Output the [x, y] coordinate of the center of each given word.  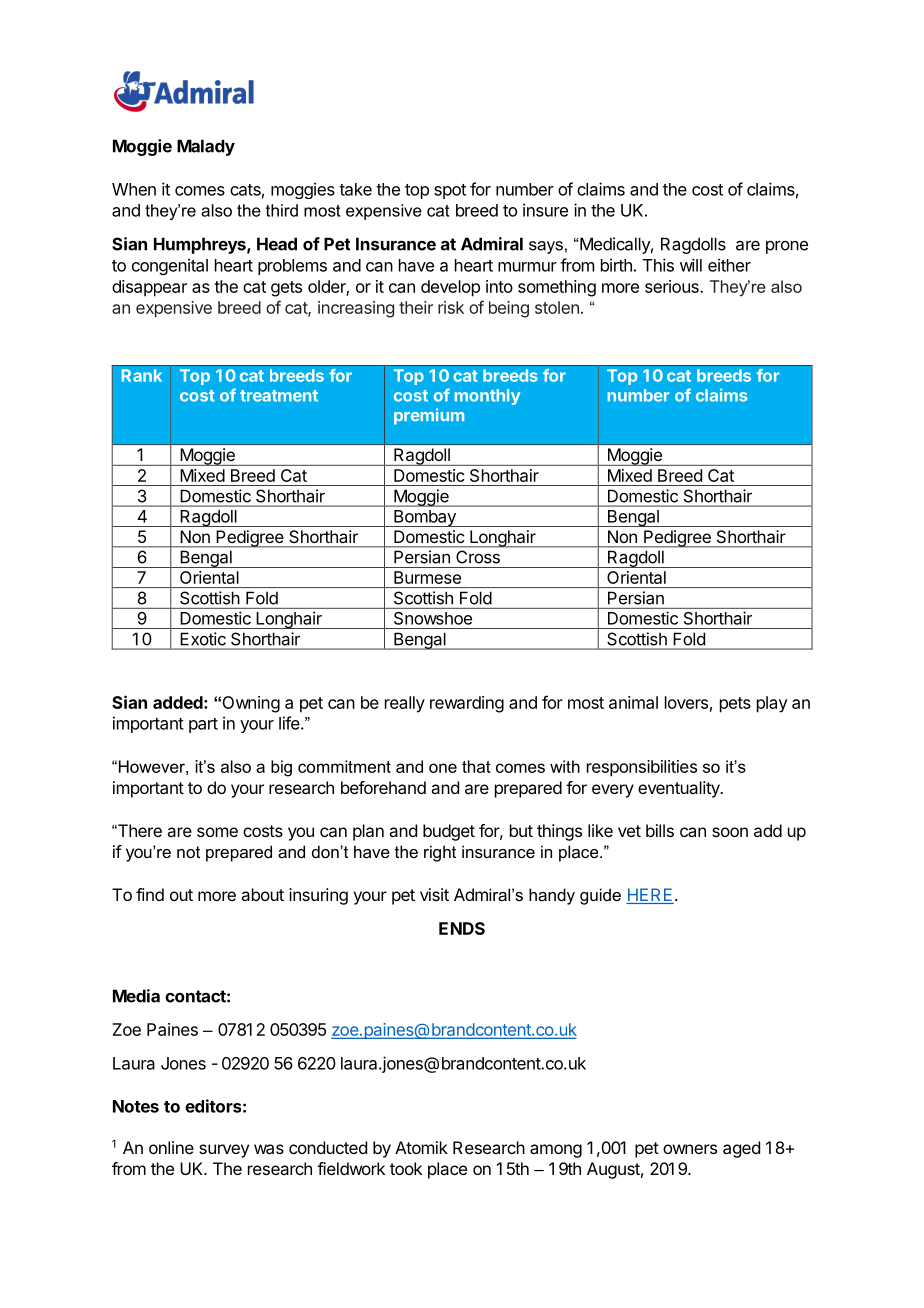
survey [224, 1151]
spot [450, 191]
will [691, 265]
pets [735, 705]
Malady [206, 147]
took [406, 1168]
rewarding [467, 704]
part [203, 725]
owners [690, 1149]
